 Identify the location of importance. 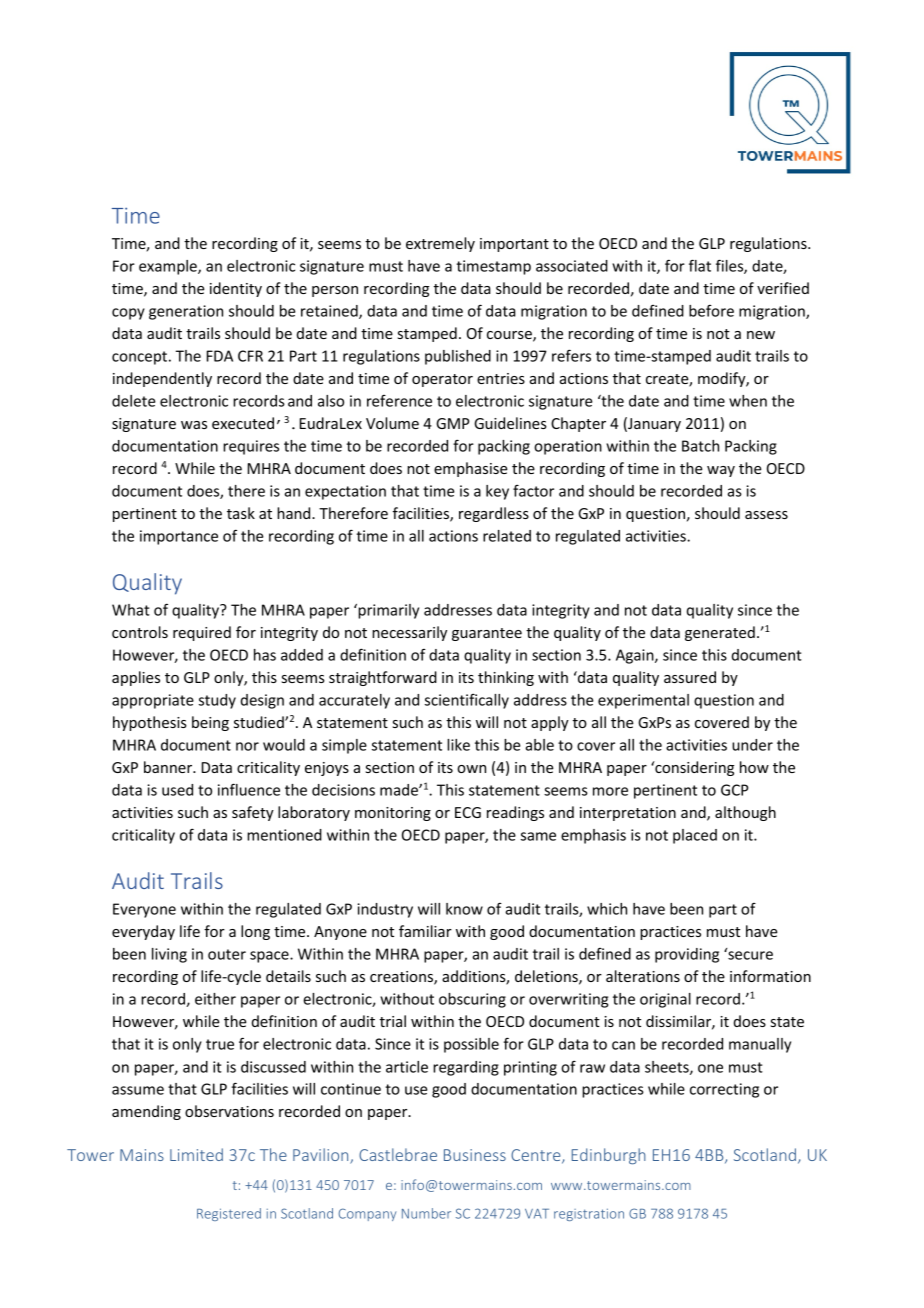
(179, 537).
